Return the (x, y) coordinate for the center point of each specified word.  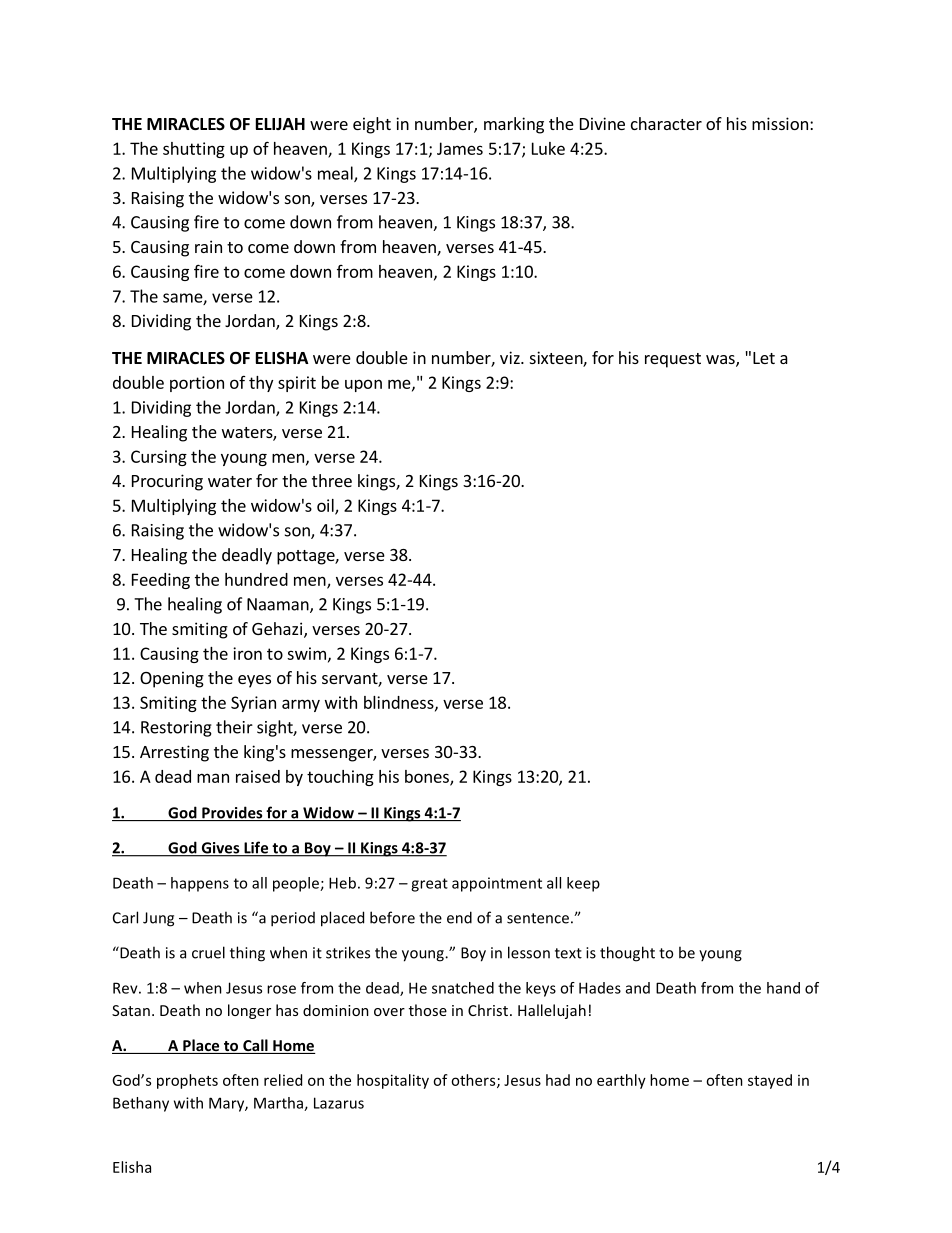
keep (583, 884)
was (721, 361)
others (474, 1081)
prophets (187, 1081)
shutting (194, 150)
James (460, 148)
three (332, 480)
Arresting (174, 753)
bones (428, 777)
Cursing (159, 458)
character (666, 123)
